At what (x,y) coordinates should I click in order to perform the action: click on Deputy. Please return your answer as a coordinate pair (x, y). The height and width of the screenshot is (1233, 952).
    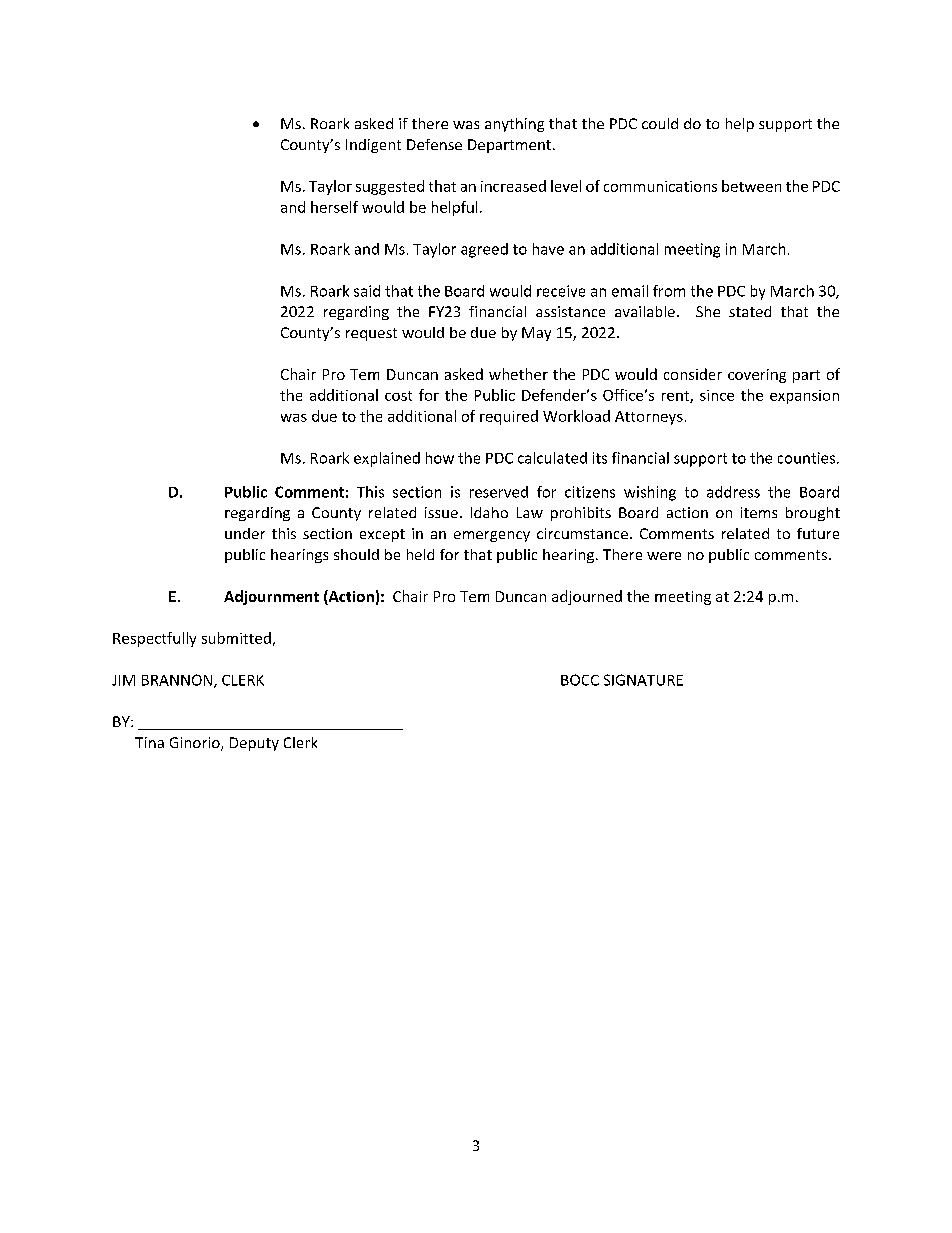
    Looking at the image, I should click on (254, 744).
